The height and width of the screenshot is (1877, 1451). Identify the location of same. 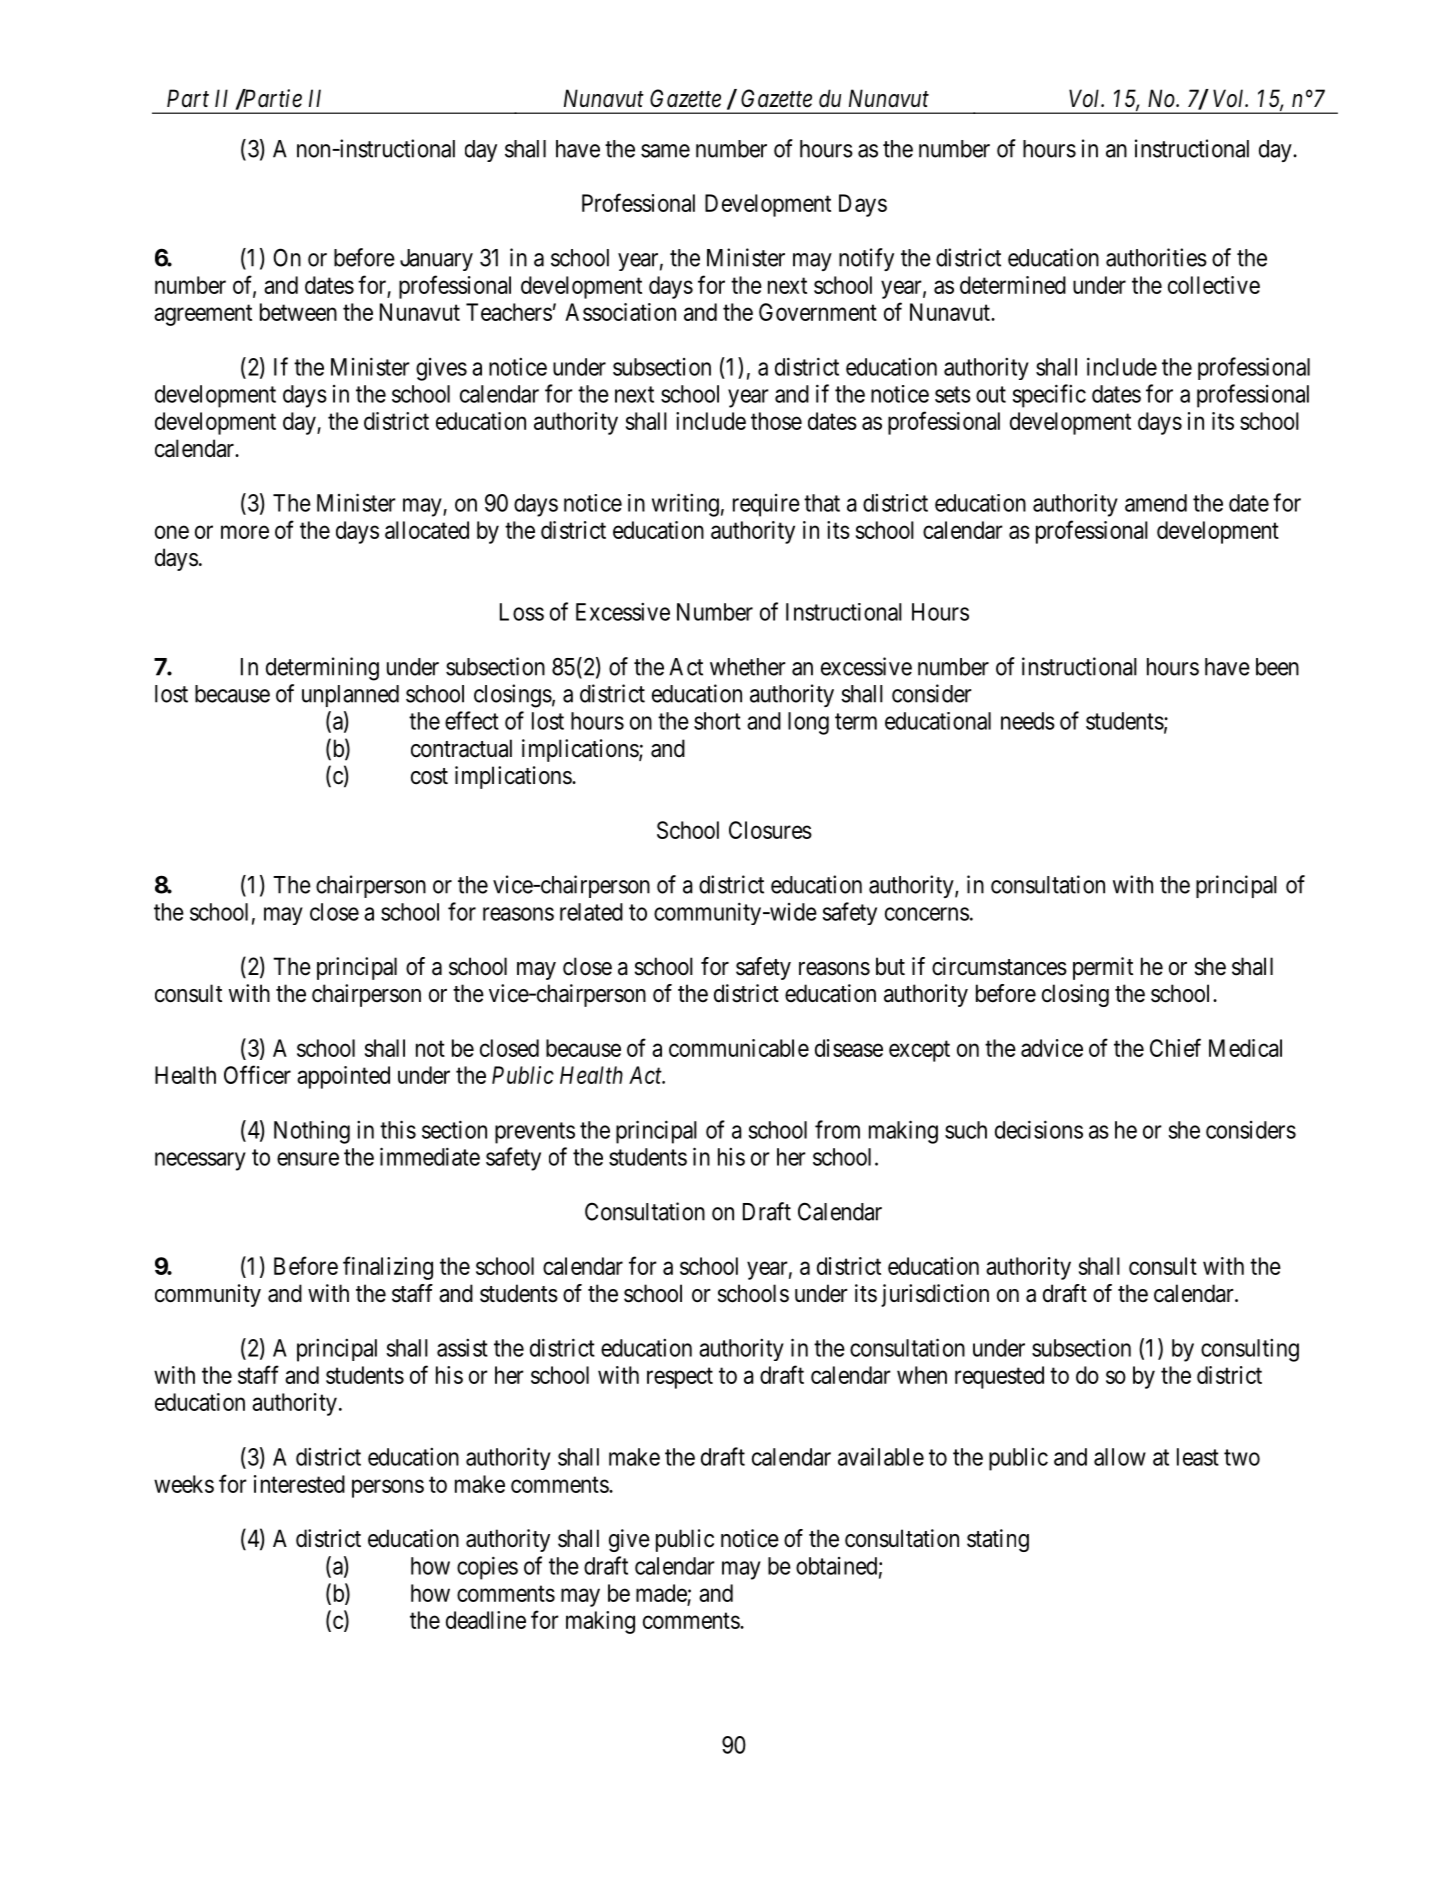
(665, 151).
